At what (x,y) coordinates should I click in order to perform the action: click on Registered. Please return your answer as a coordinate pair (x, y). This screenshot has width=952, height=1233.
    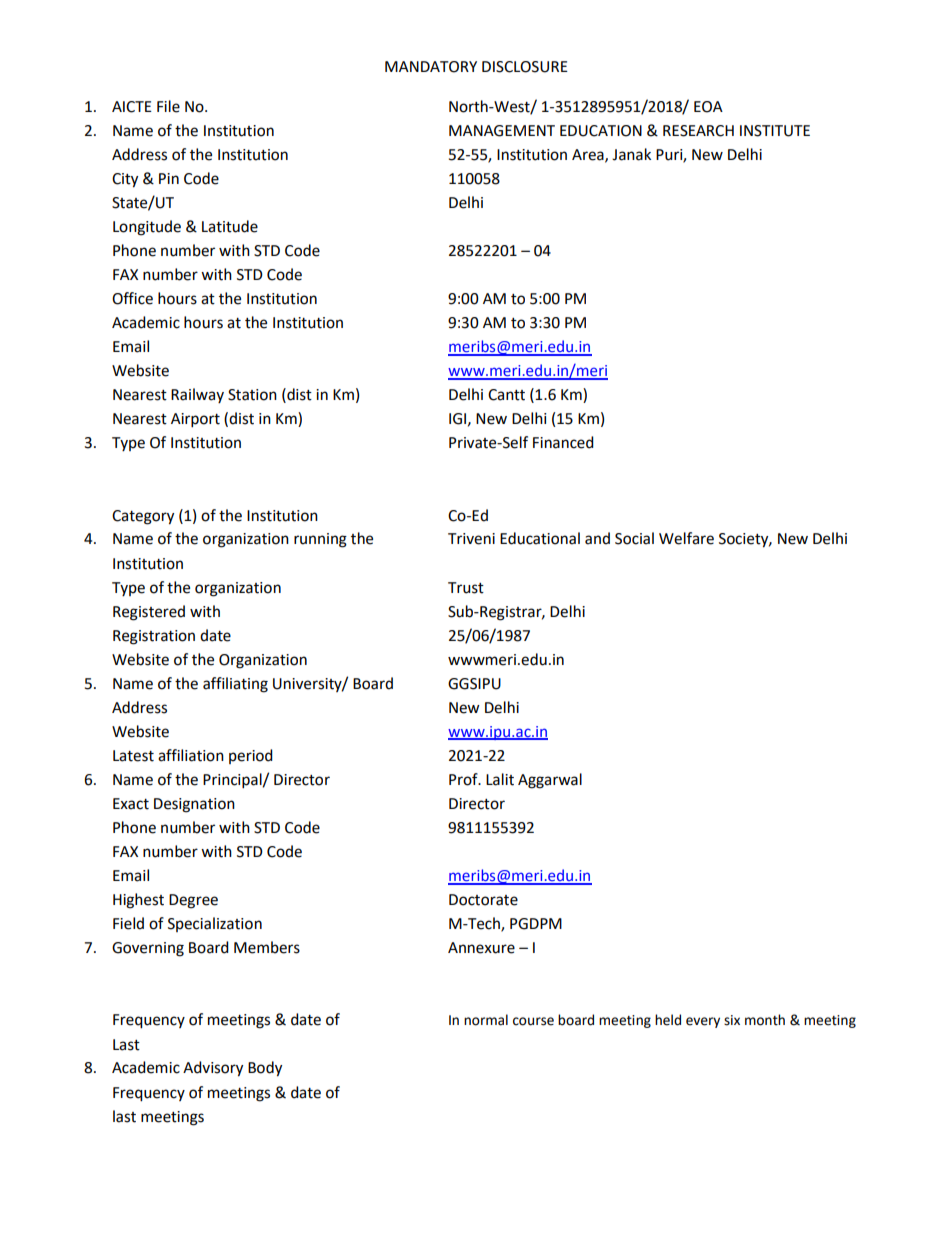
    Looking at the image, I should click on (149, 613).
